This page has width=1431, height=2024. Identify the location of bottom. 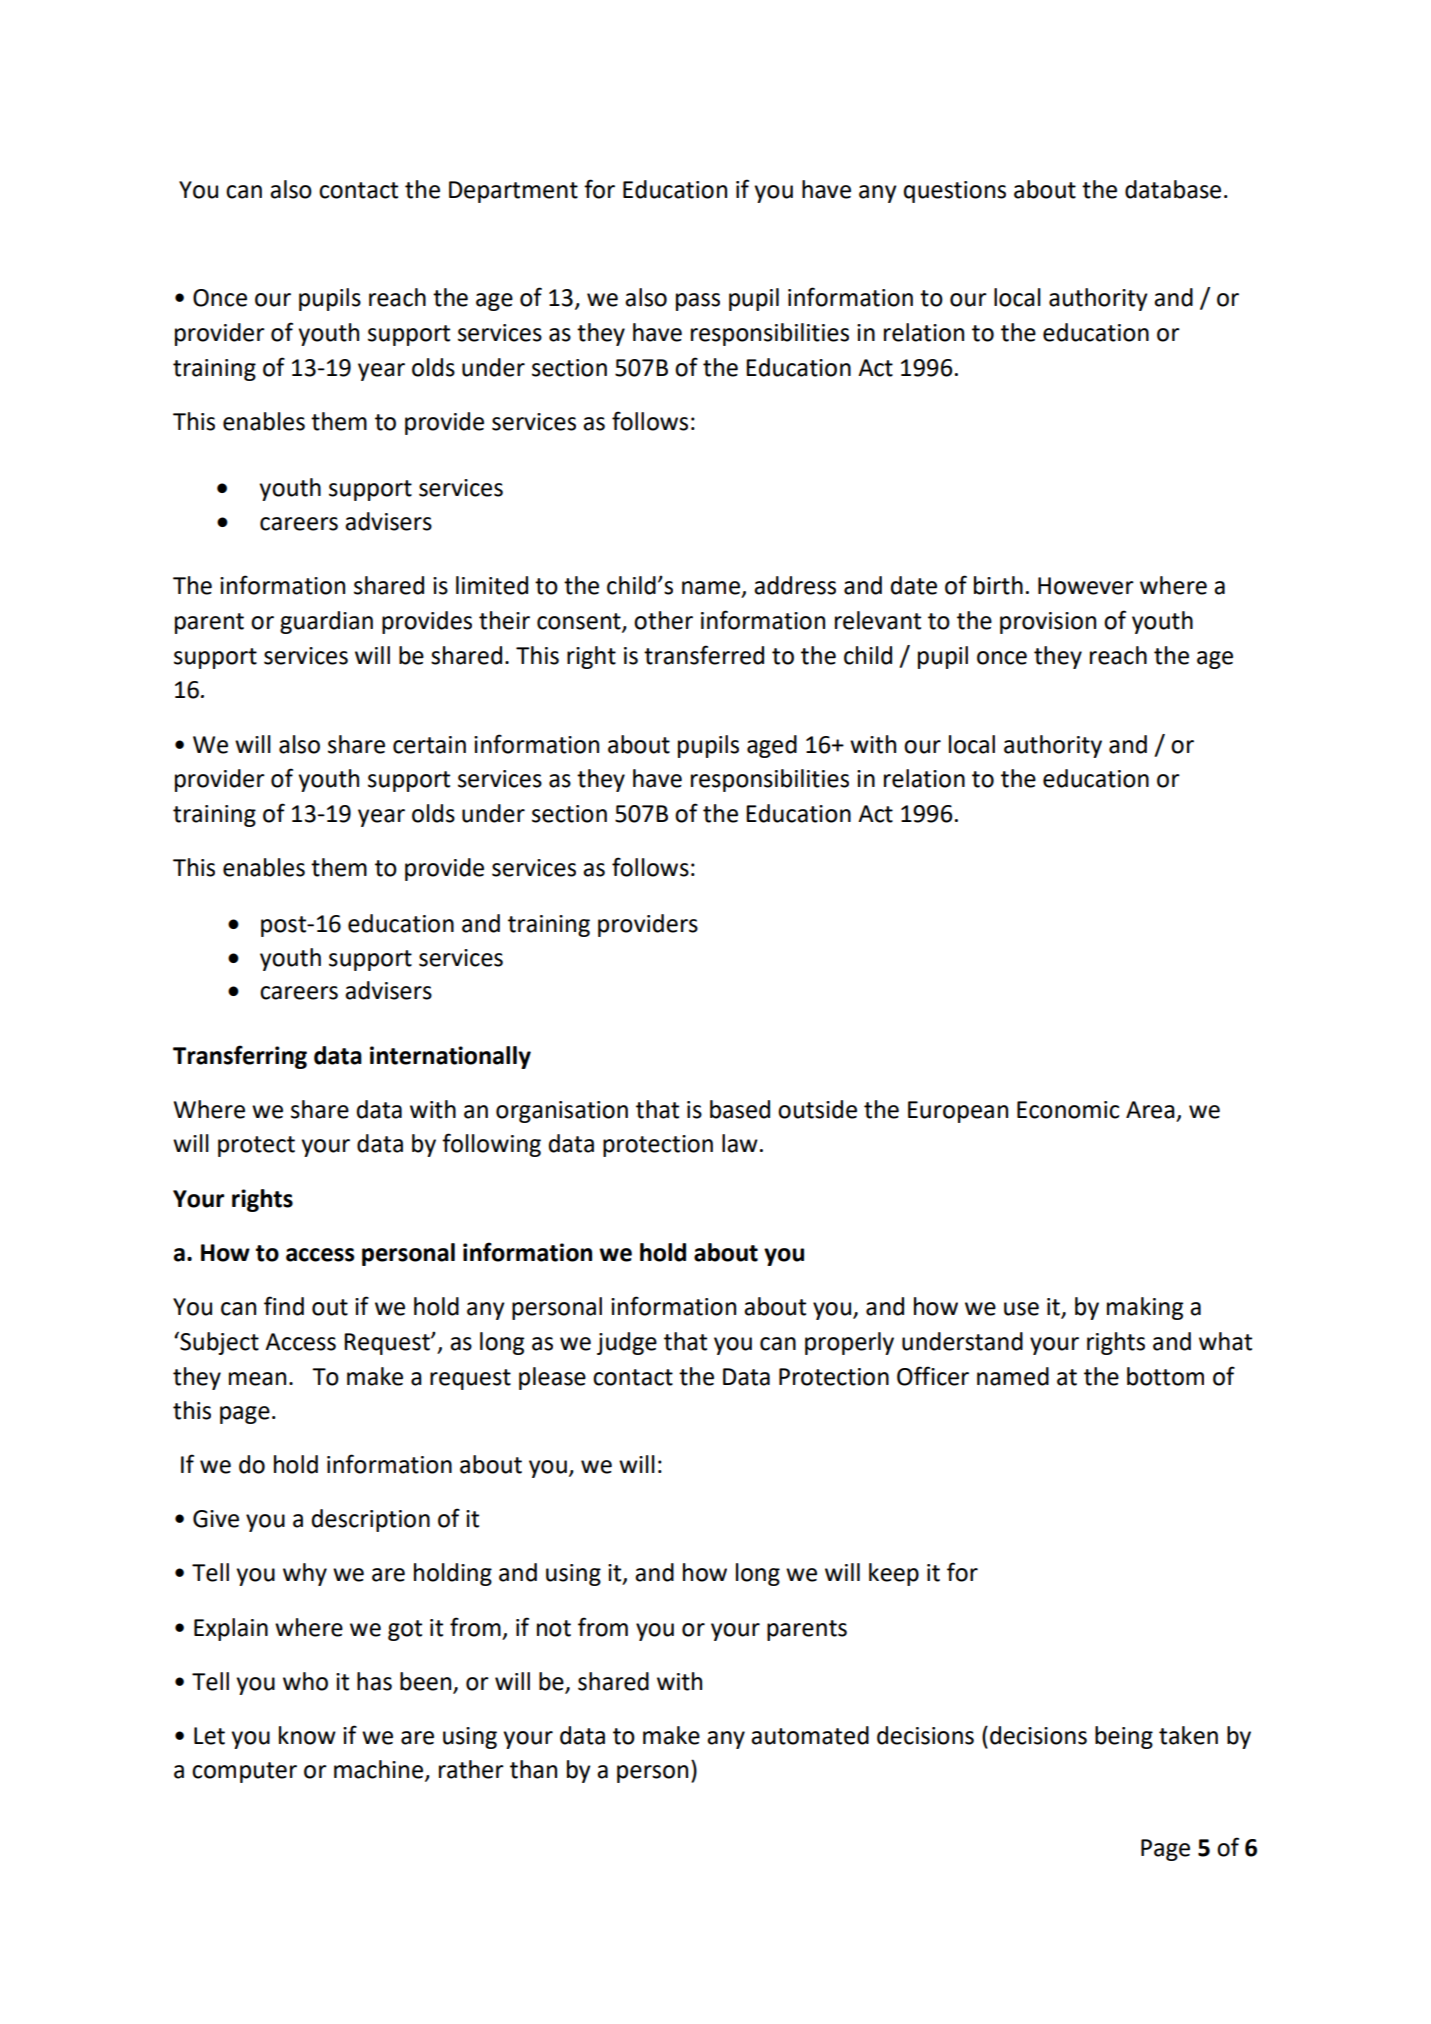
(1165, 1376).
